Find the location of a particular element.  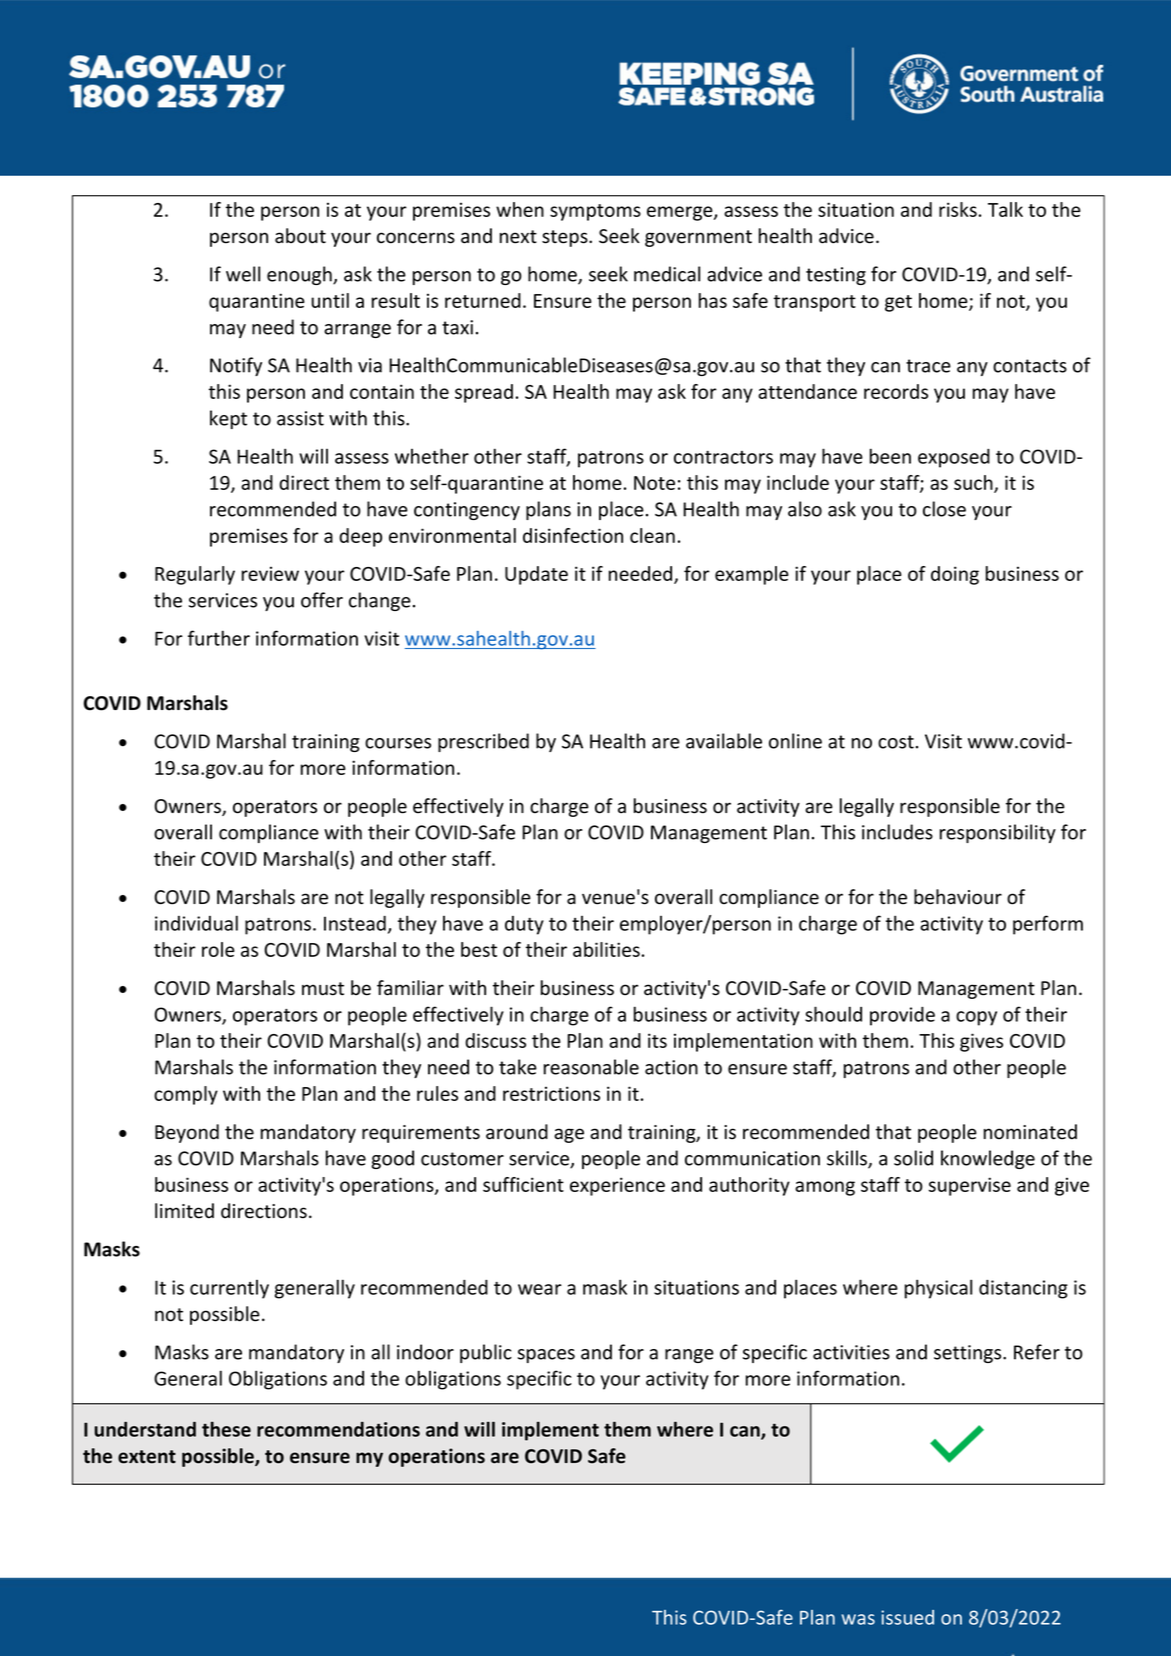

cost is located at coordinates (896, 742).
